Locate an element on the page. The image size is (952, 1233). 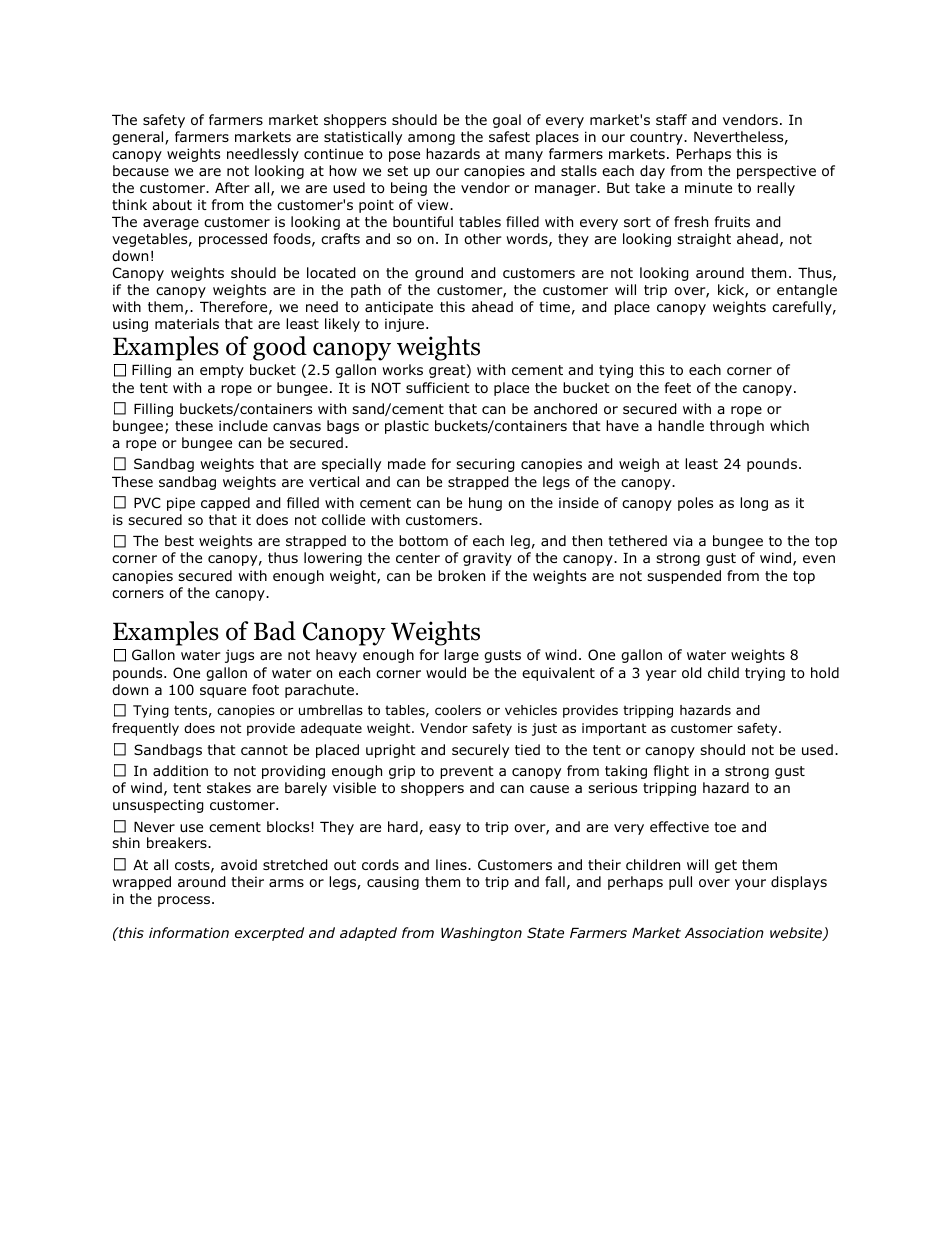
hung is located at coordinates (485, 504).
